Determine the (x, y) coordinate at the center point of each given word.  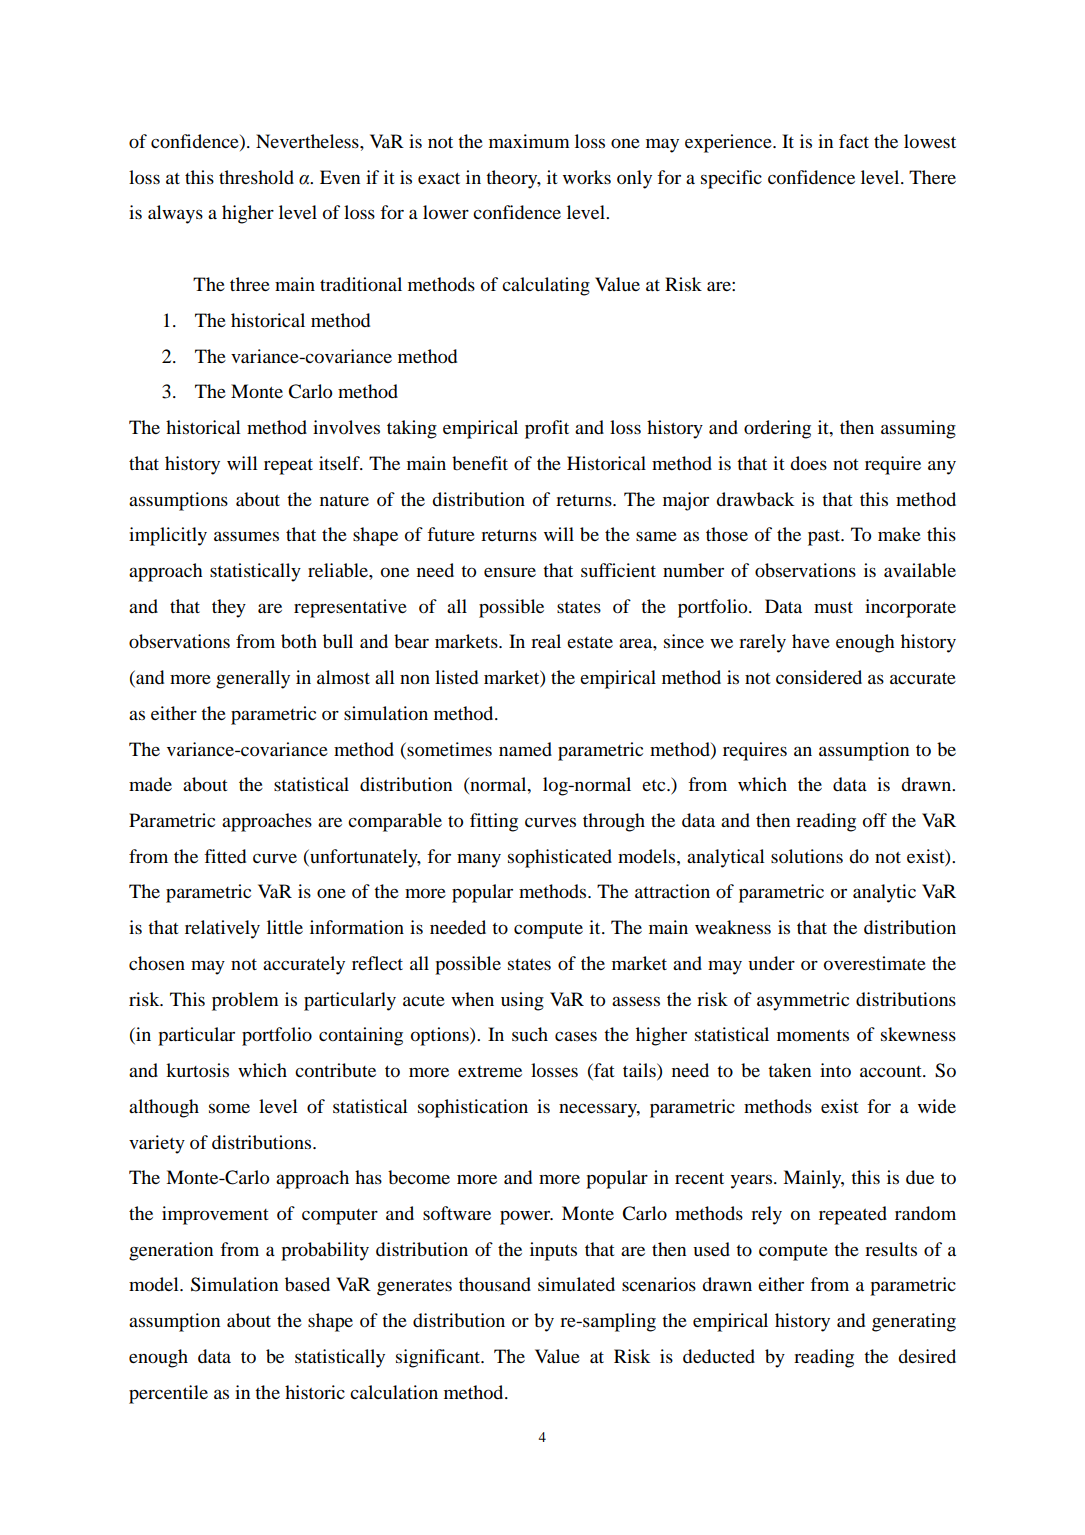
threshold (256, 177)
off (875, 820)
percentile (168, 1394)
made (150, 784)
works (587, 177)
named (525, 749)
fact (854, 141)
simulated (576, 1284)
